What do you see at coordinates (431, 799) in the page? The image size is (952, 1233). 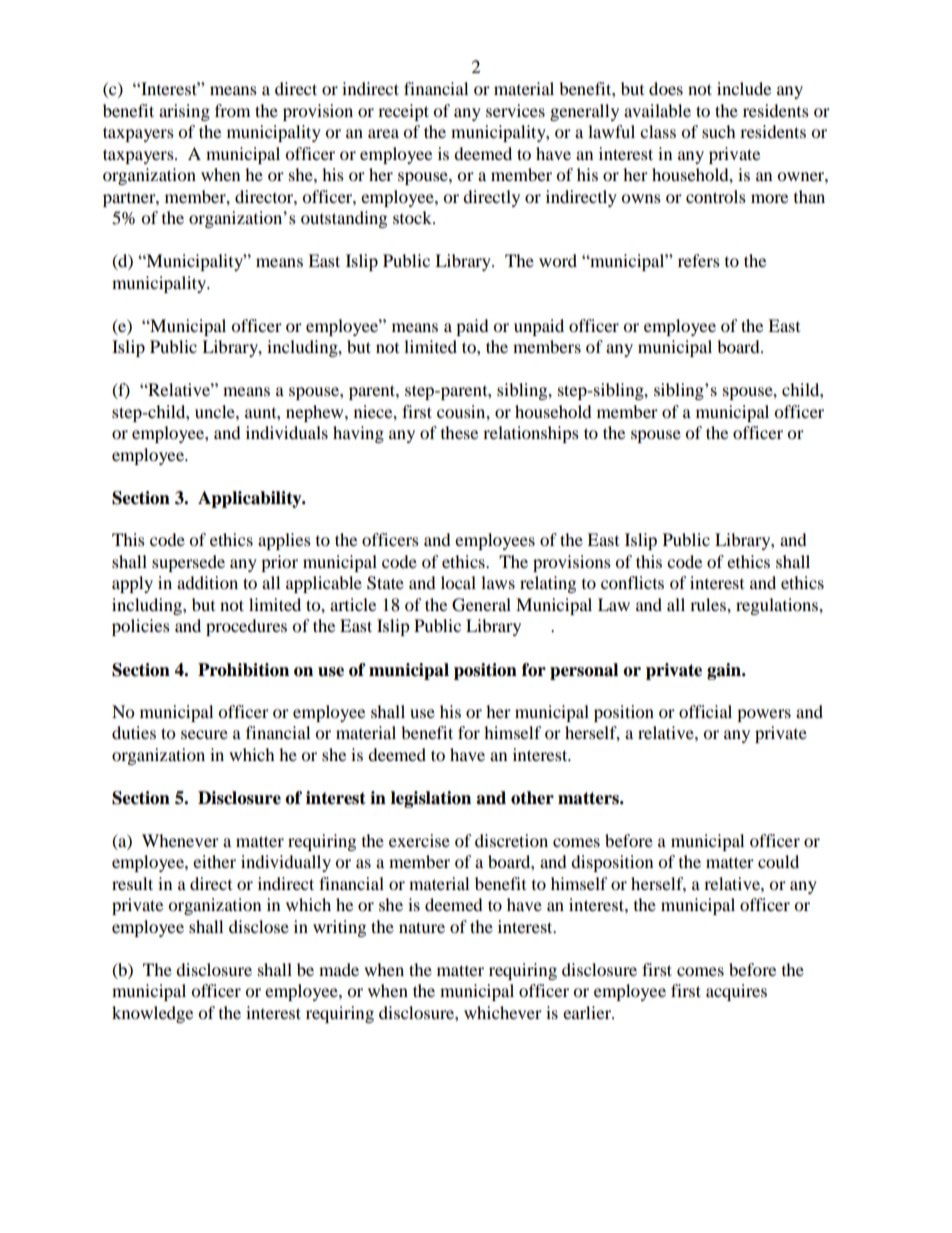 I see `legislation` at bounding box center [431, 799].
